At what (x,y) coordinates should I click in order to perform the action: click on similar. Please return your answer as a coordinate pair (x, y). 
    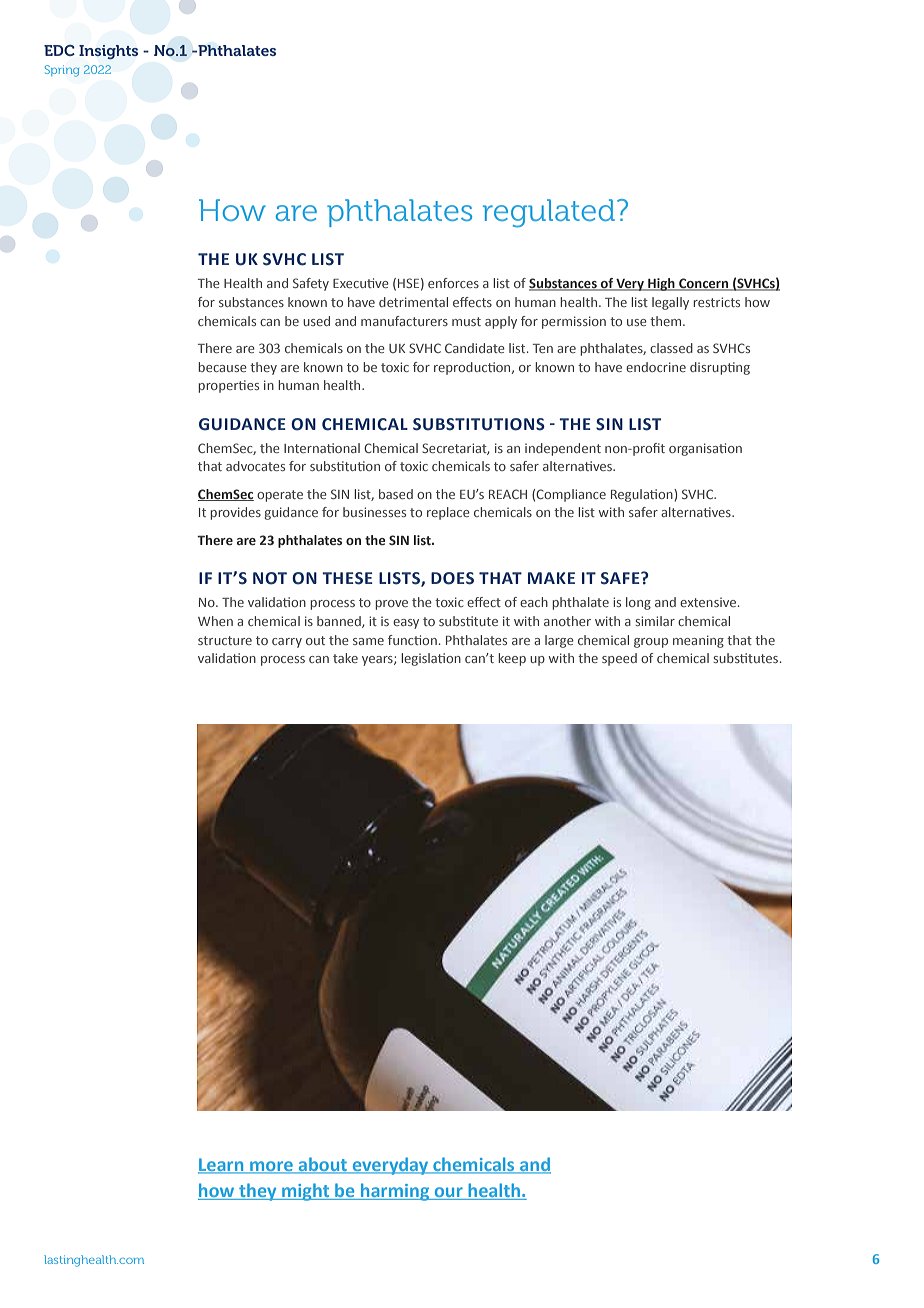
    Looking at the image, I should click on (655, 621).
